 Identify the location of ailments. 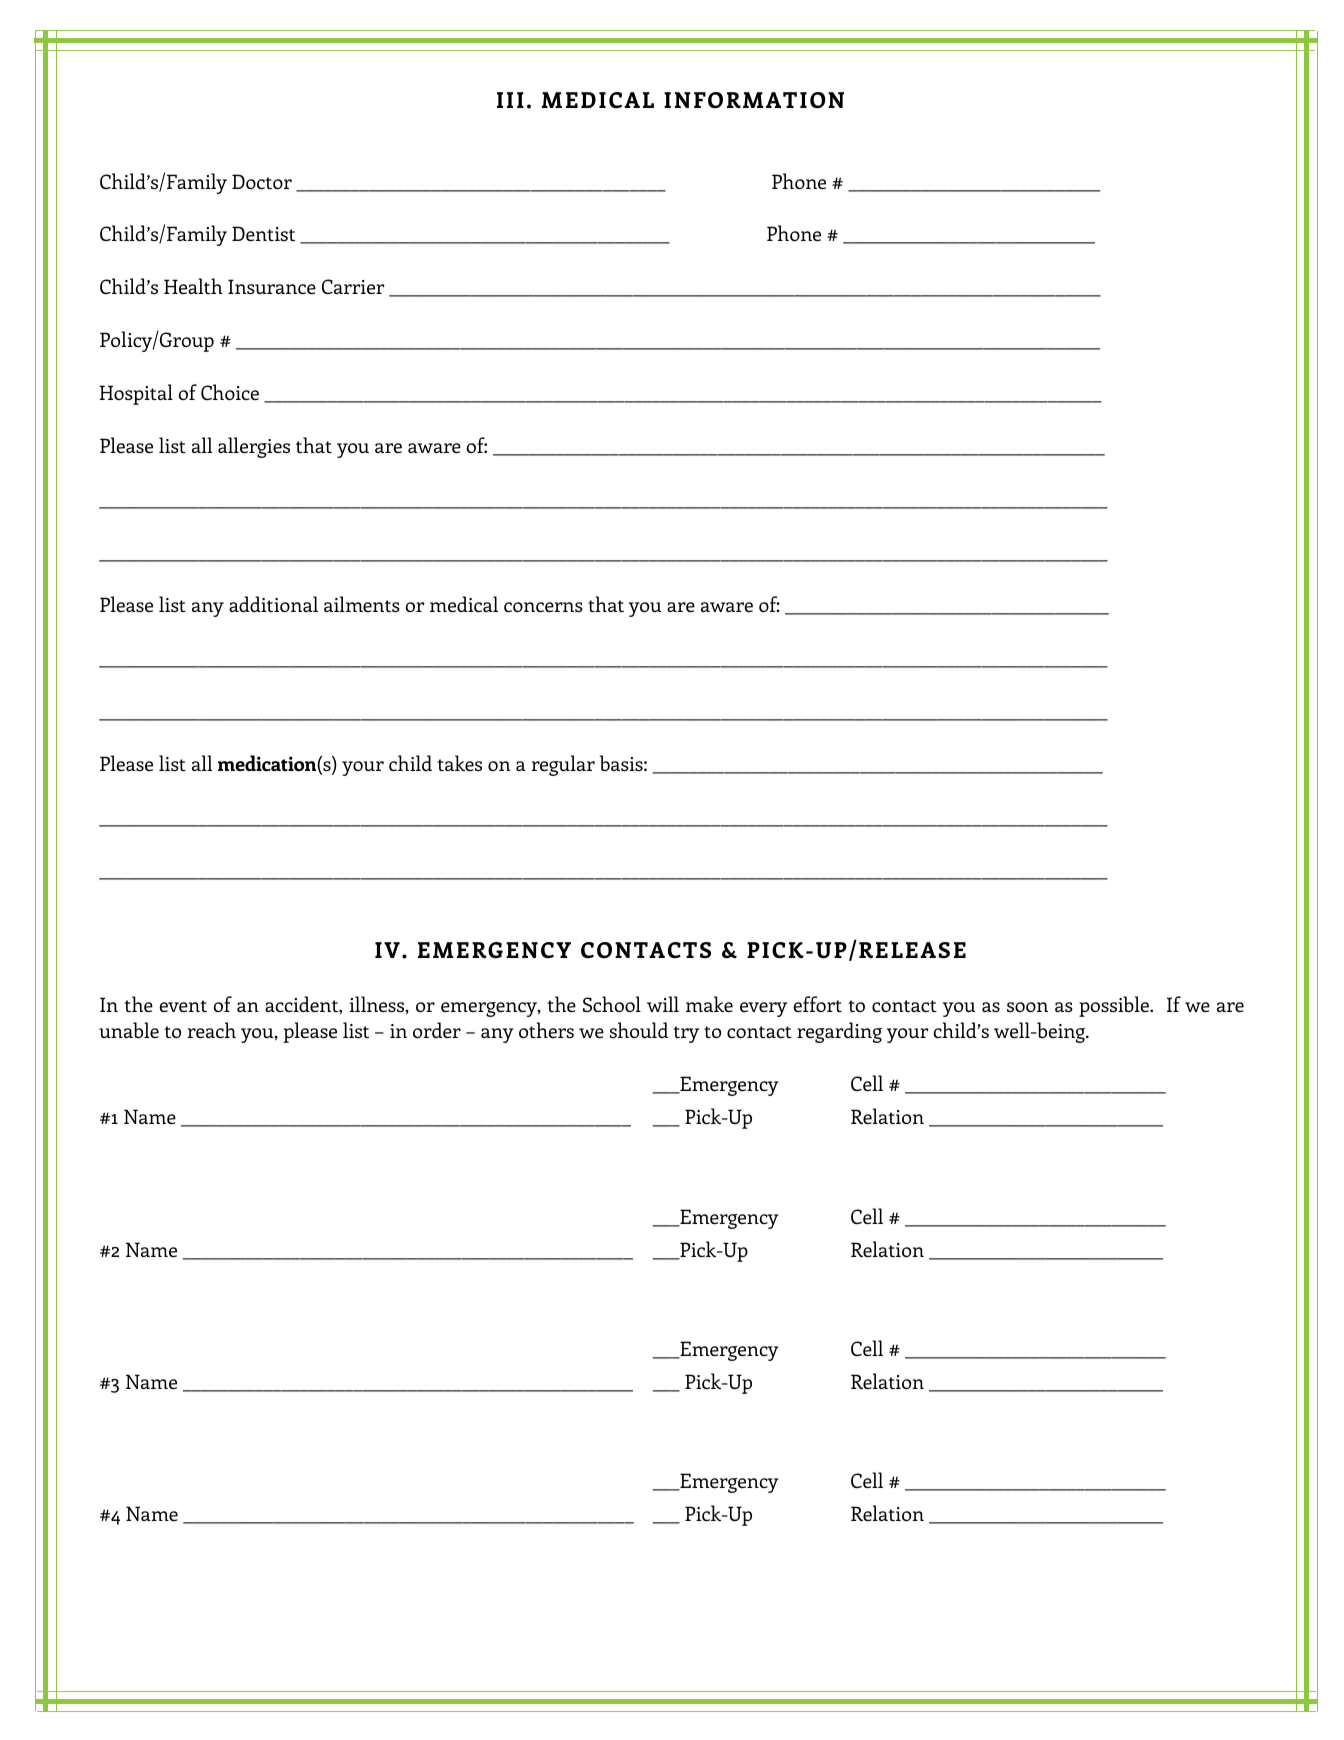
(362, 604).
